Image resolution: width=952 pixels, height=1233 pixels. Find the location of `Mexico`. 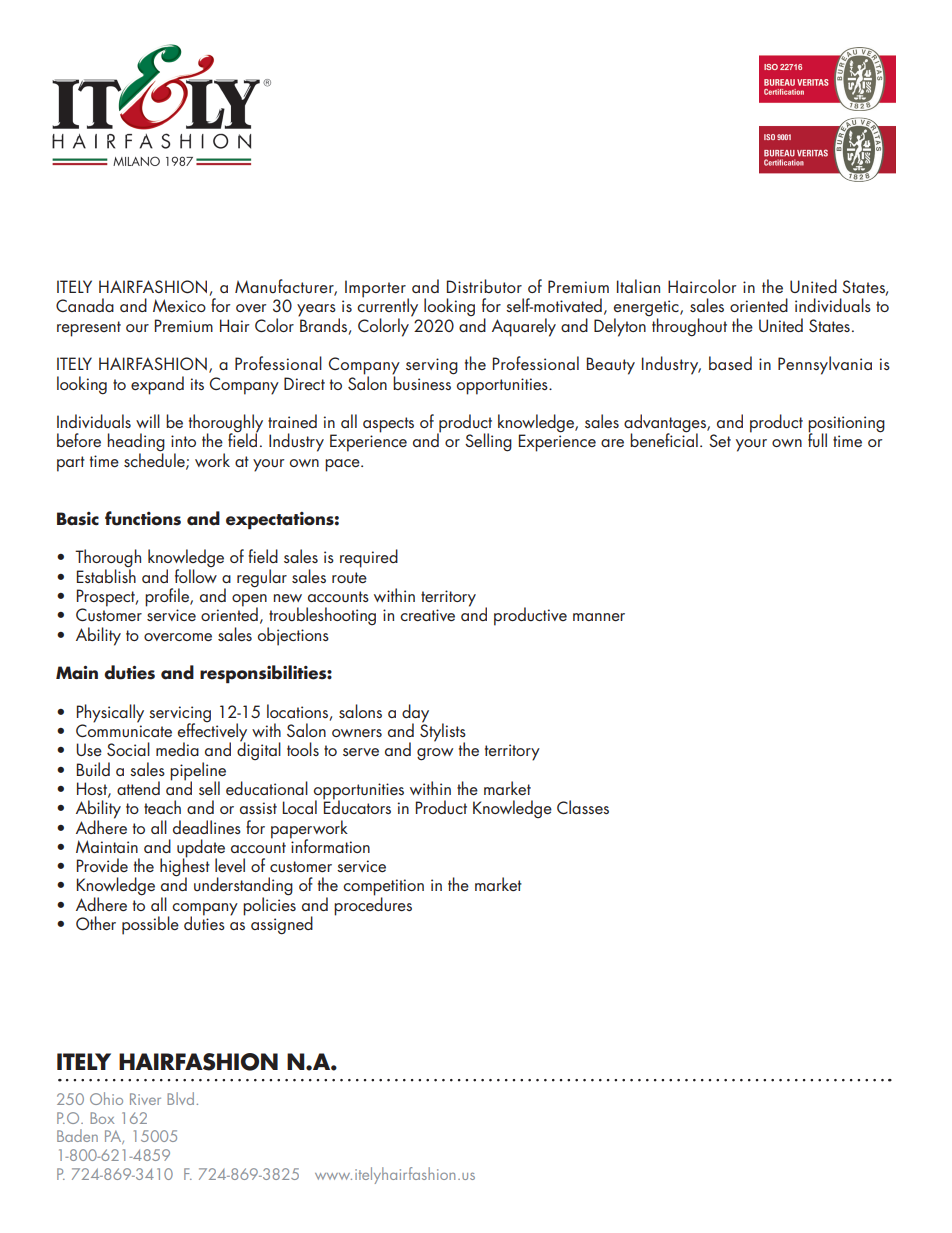

Mexico is located at coordinates (179, 305).
